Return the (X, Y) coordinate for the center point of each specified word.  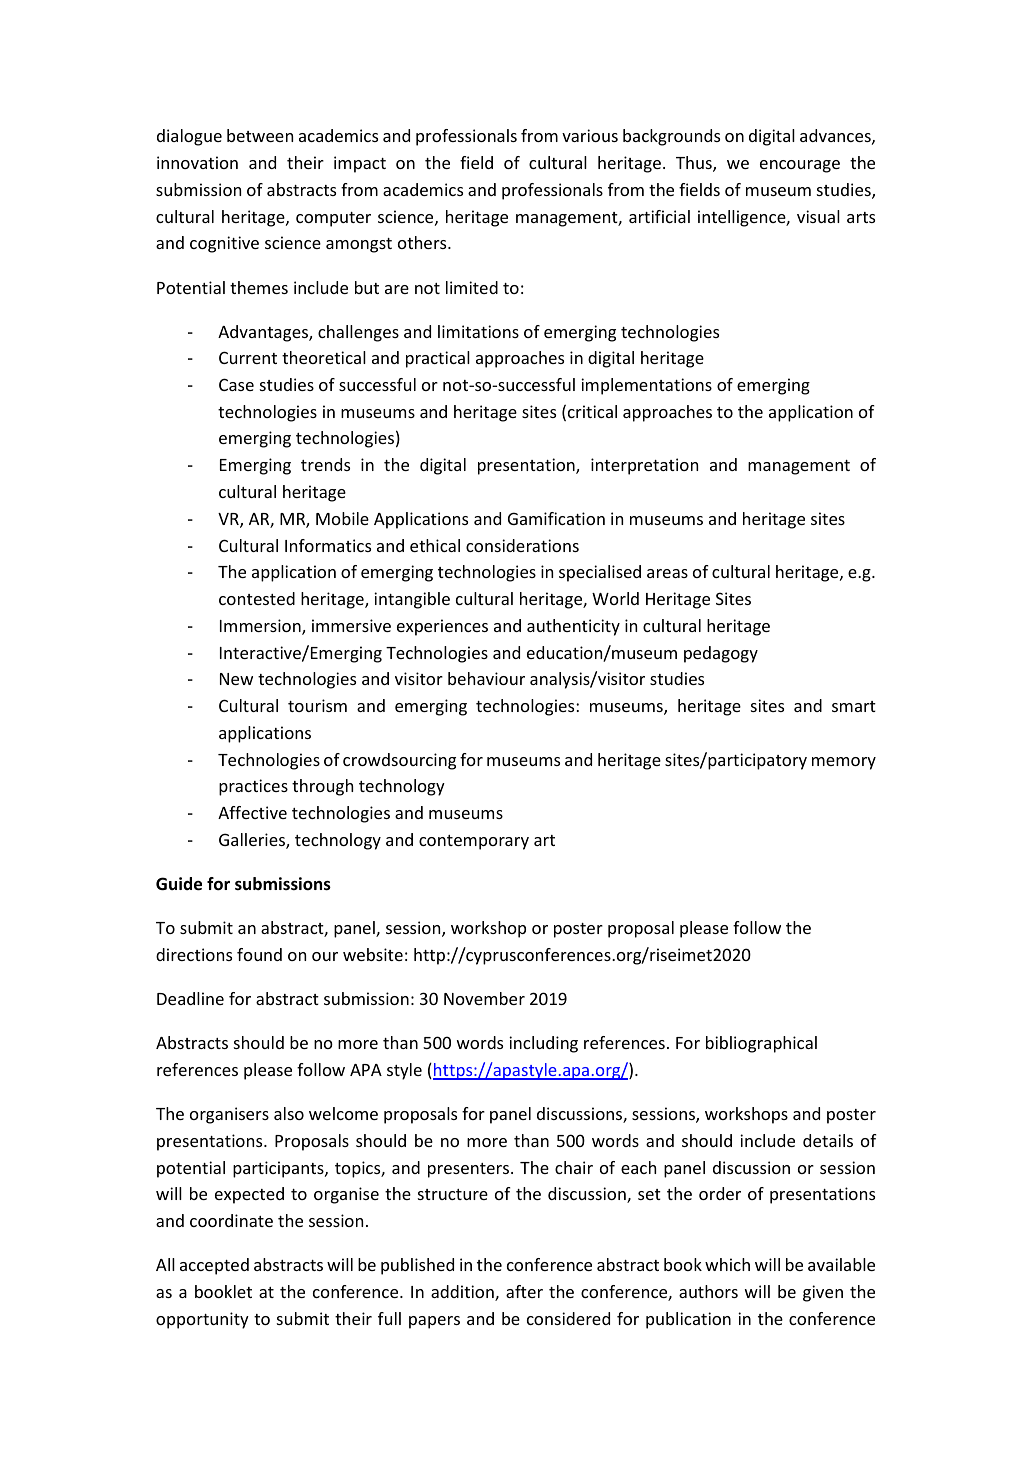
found (259, 954)
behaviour (486, 678)
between (260, 135)
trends (325, 464)
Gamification (556, 518)
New (236, 679)
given (823, 1293)
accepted (214, 1266)
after (524, 1291)
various (590, 135)
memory (844, 763)
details (828, 1140)
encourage (800, 166)
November (484, 998)
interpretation (644, 466)
